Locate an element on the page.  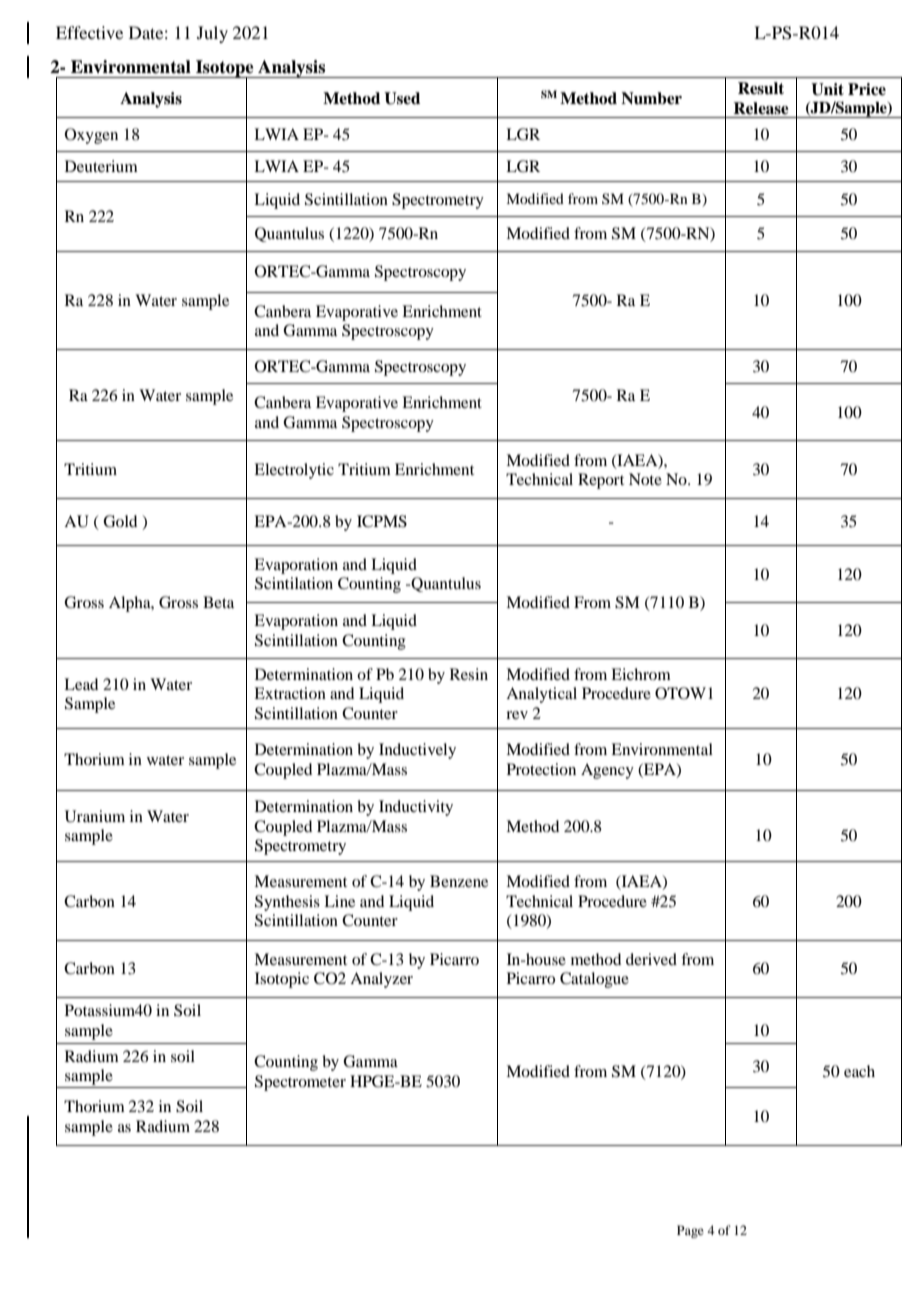
Note is located at coordinates (645, 479).
